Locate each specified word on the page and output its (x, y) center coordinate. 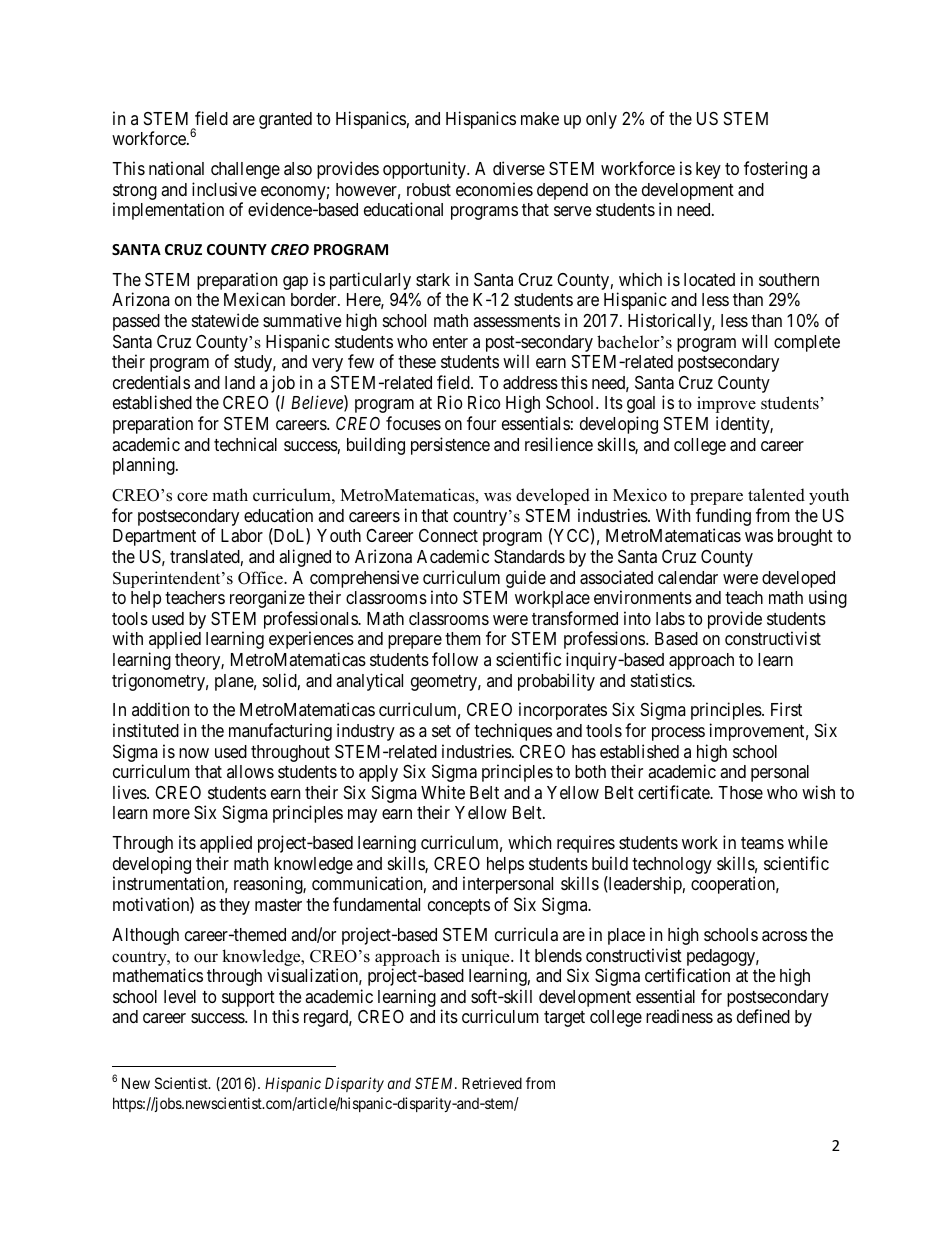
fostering (775, 170)
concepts (459, 907)
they (234, 906)
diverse (519, 168)
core (192, 497)
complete (807, 343)
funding (723, 518)
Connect (448, 535)
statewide (225, 320)
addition (160, 709)
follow (455, 659)
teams (762, 843)
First (786, 709)
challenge (245, 170)
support (248, 999)
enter (450, 342)
